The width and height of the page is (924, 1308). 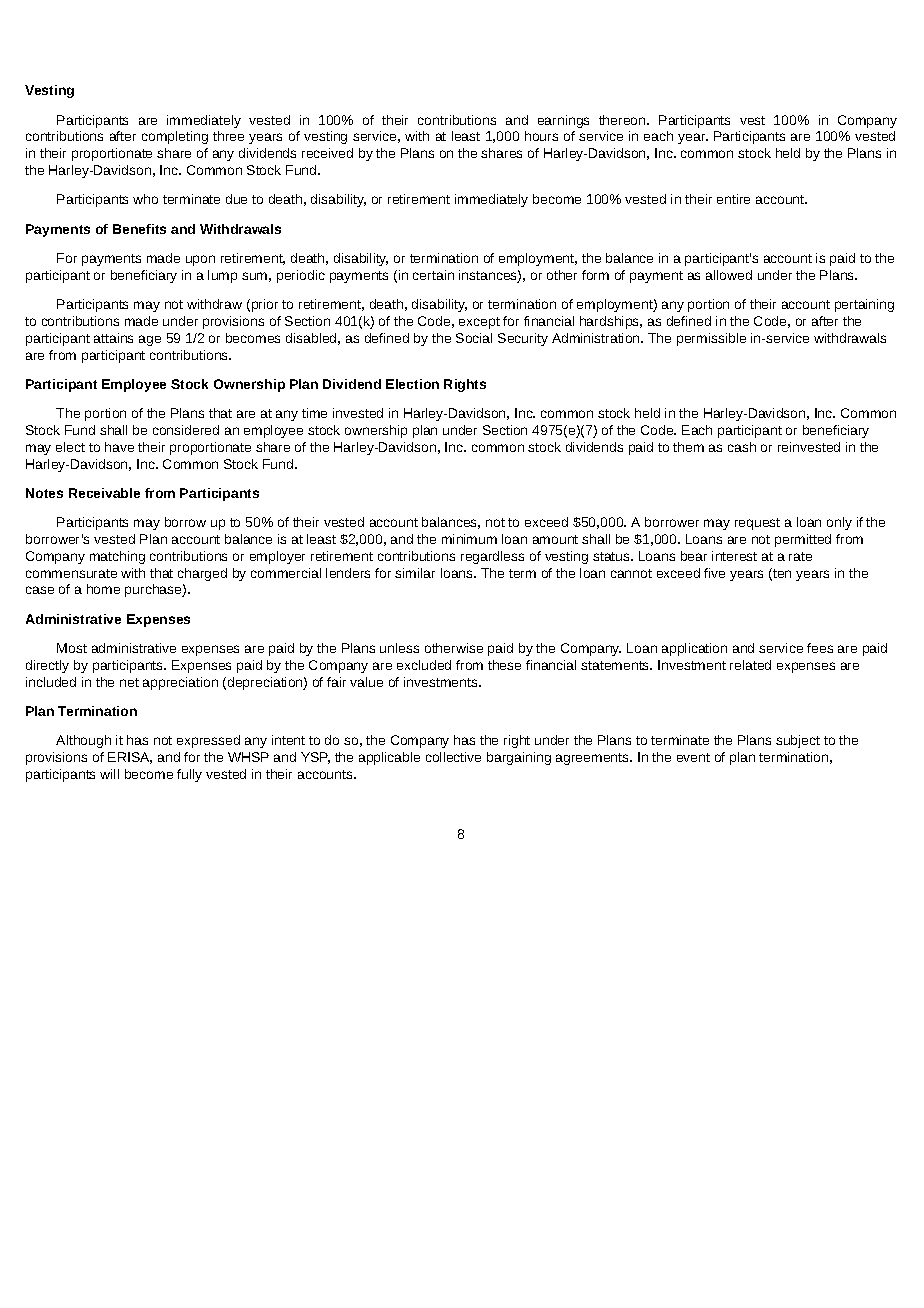 What do you see at coordinates (119, 447) in the page?
I see `have` at bounding box center [119, 447].
